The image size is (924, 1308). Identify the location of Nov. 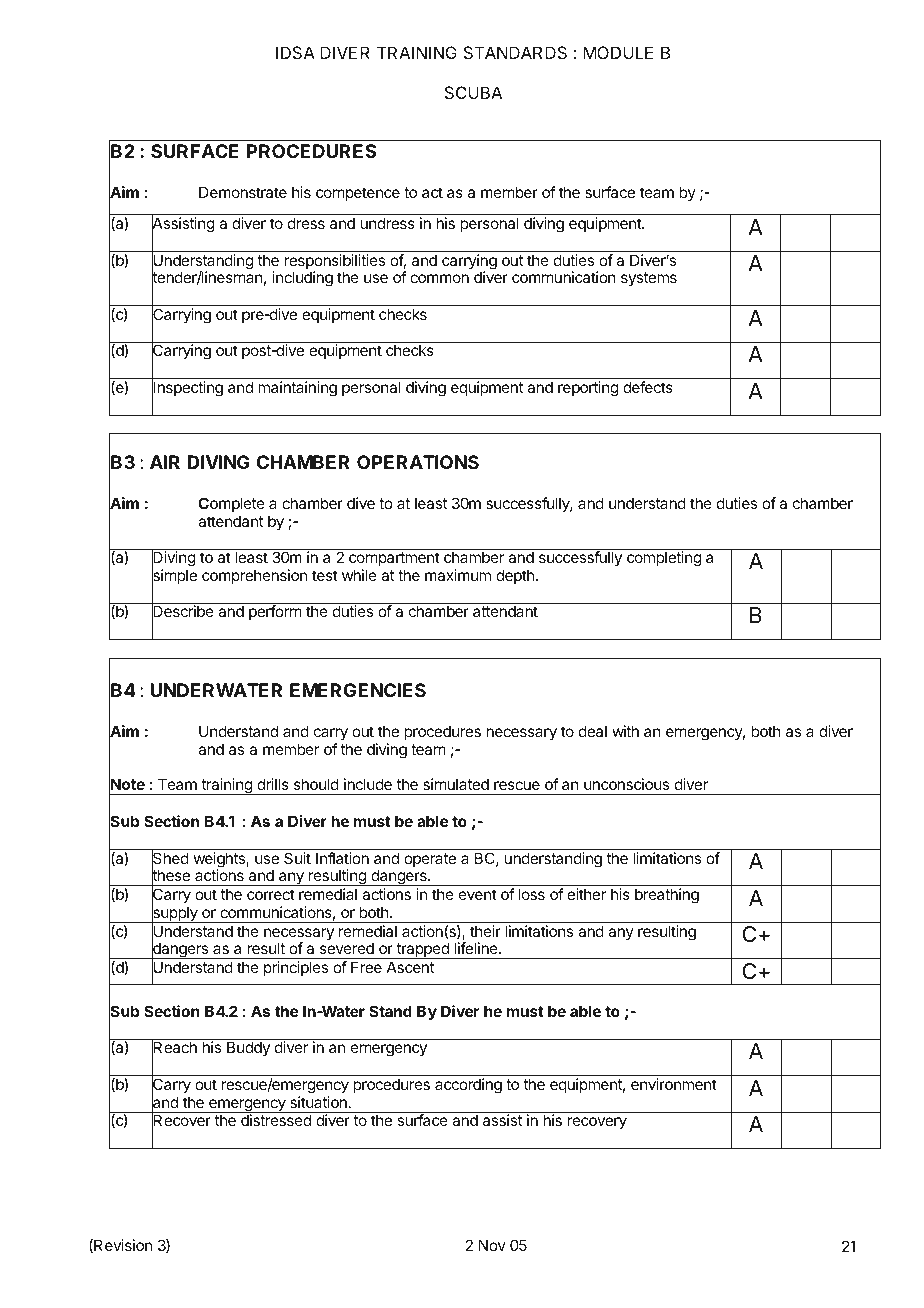
(492, 1245).
